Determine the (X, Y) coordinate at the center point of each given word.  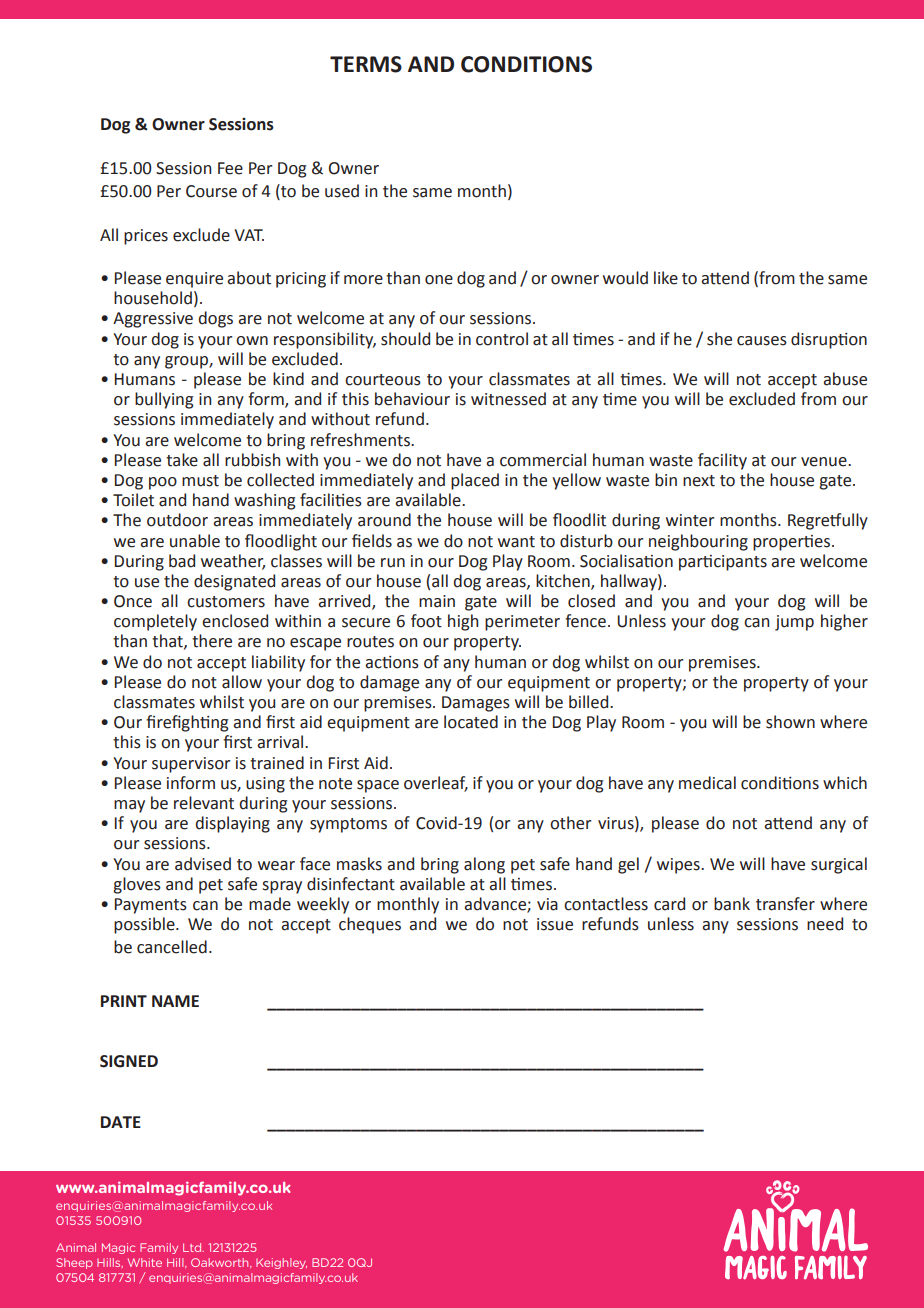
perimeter (522, 623)
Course (211, 191)
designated (234, 582)
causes (762, 341)
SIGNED (129, 1061)
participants (723, 563)
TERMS (366, 64)
